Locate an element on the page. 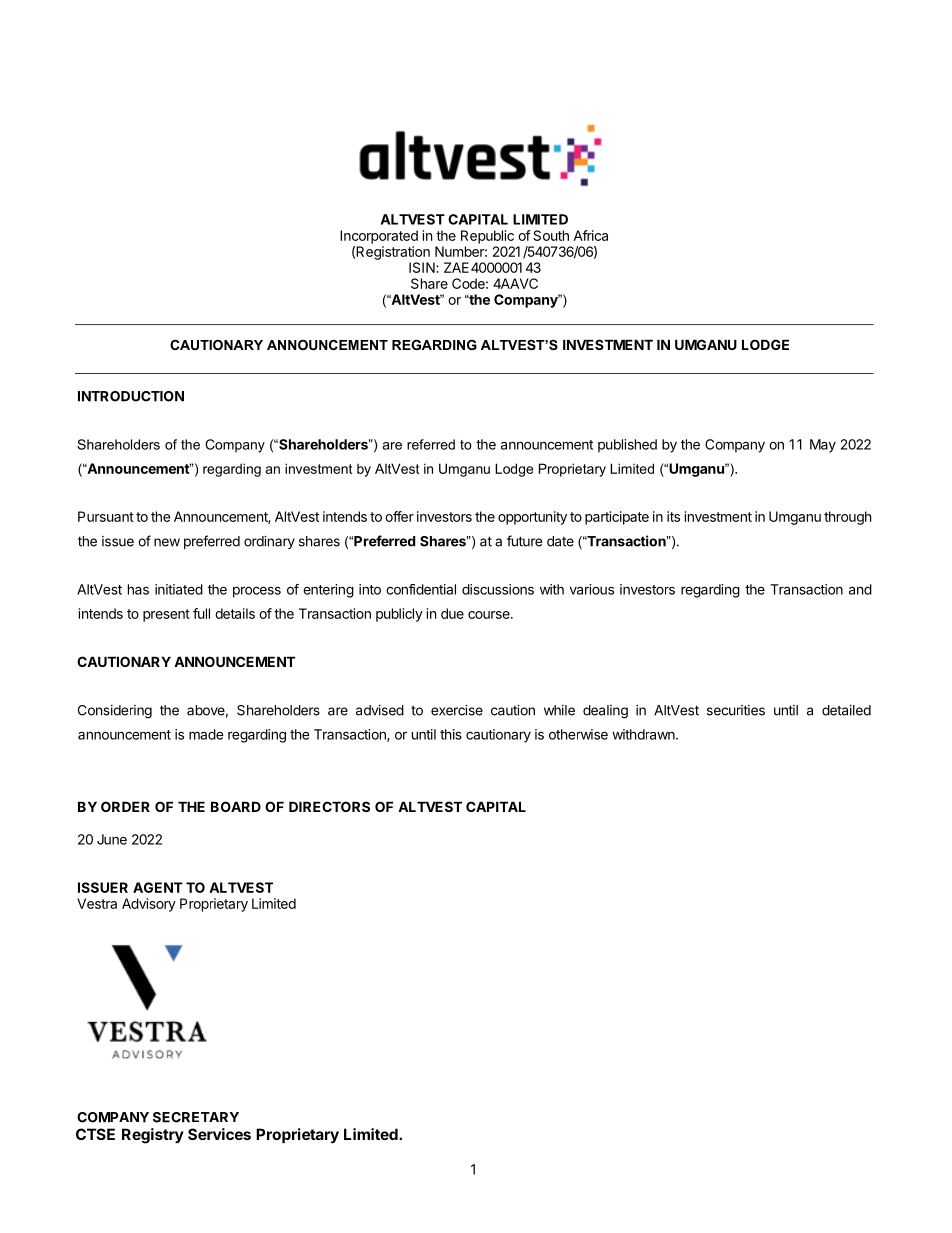 The width and height of the page is (952, 1233). Incorporated is located at coordinates (379, 237).
